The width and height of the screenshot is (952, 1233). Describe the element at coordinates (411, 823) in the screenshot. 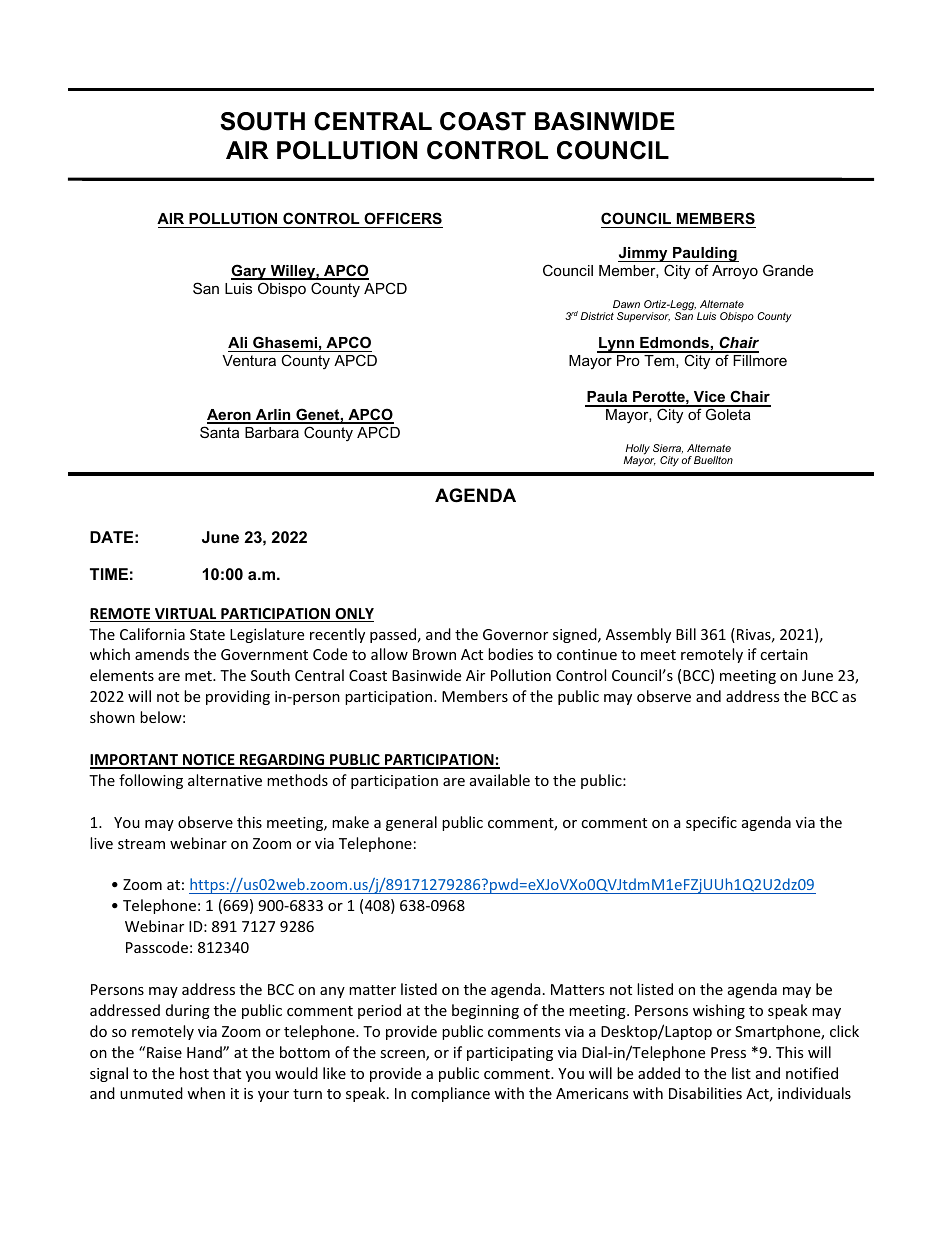

I see `general` at that location.
